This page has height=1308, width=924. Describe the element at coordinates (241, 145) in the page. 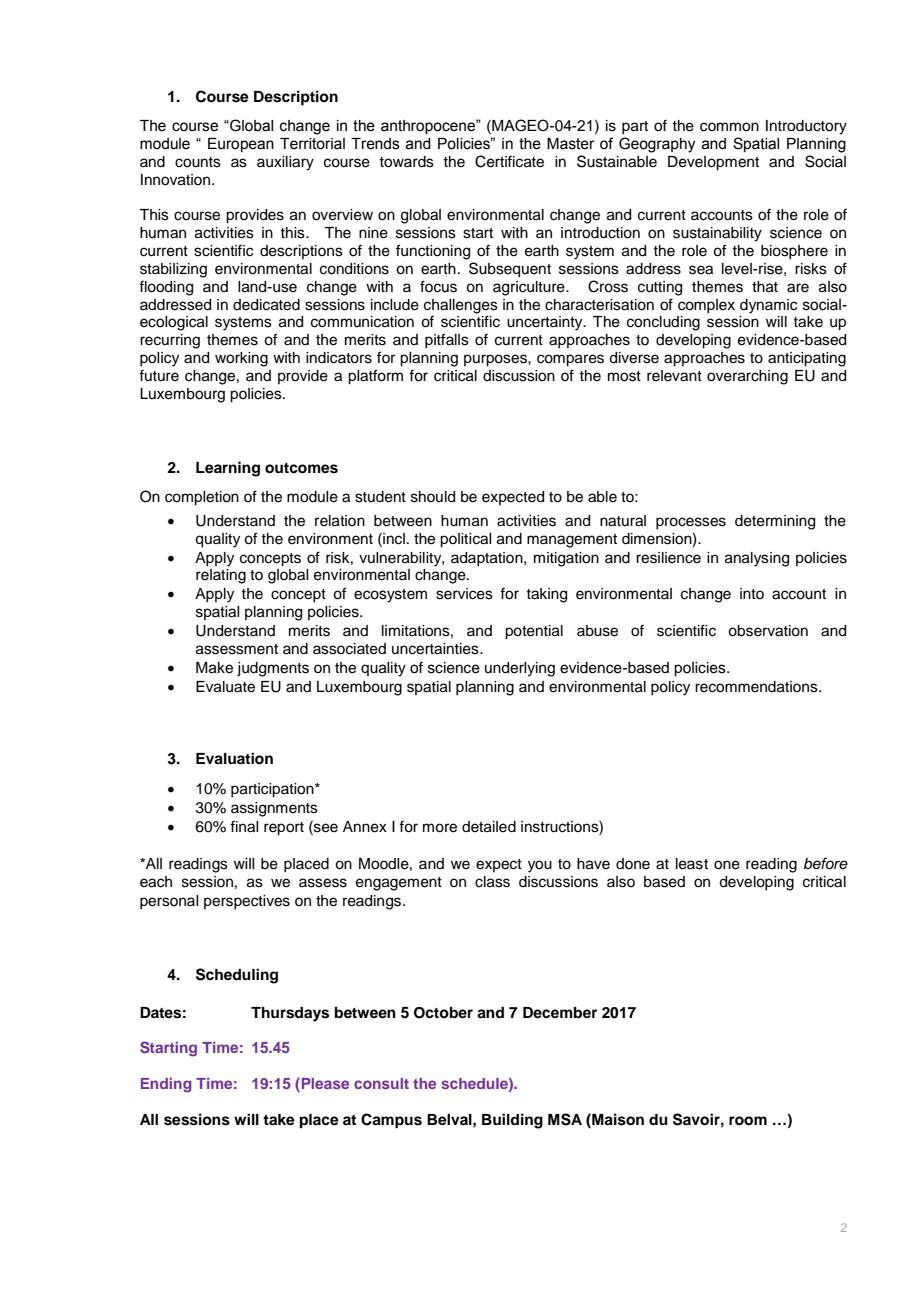

I see `European` at that location.
